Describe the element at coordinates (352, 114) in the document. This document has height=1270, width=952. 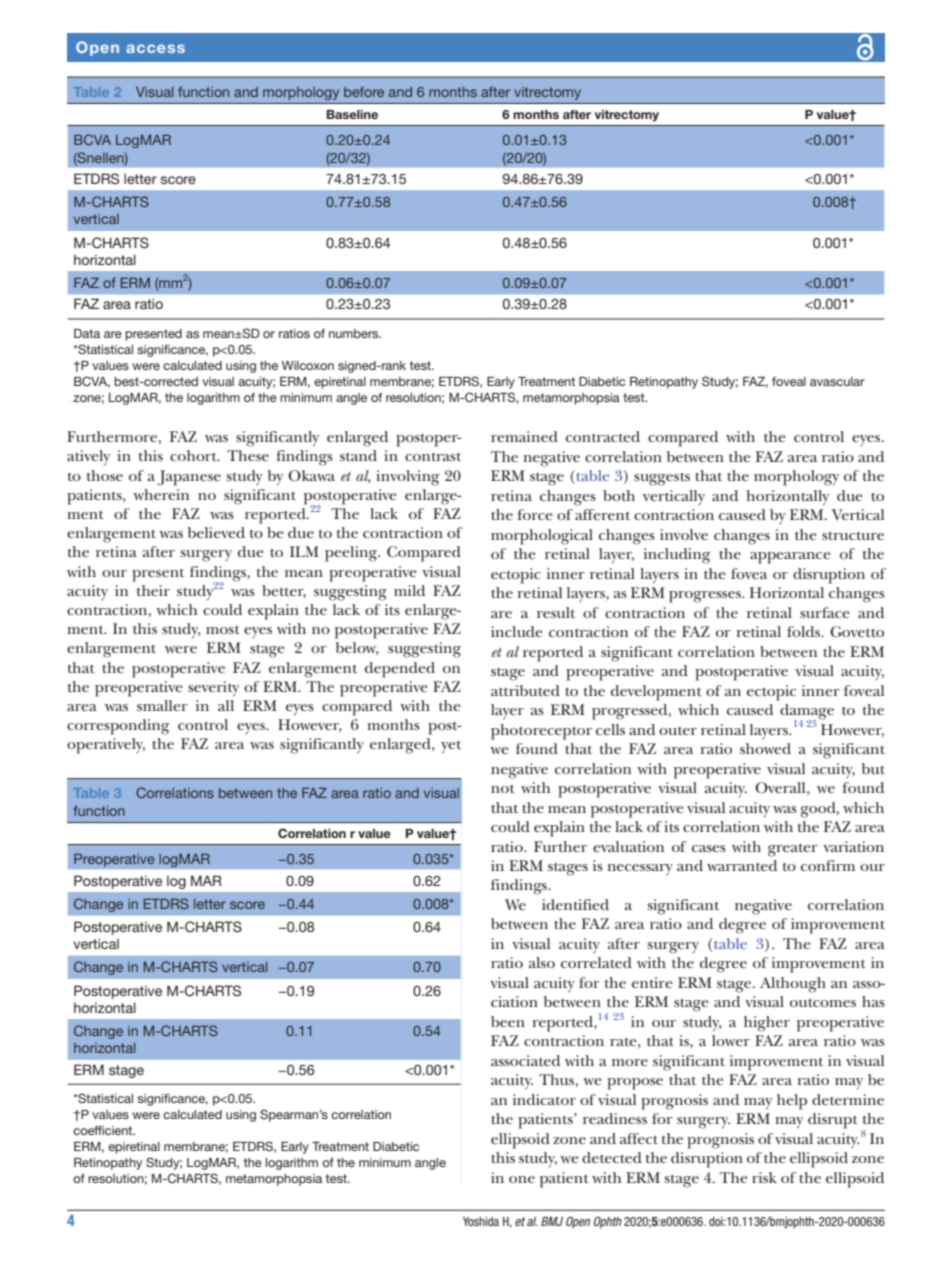
I see `Baseline` at that location.
